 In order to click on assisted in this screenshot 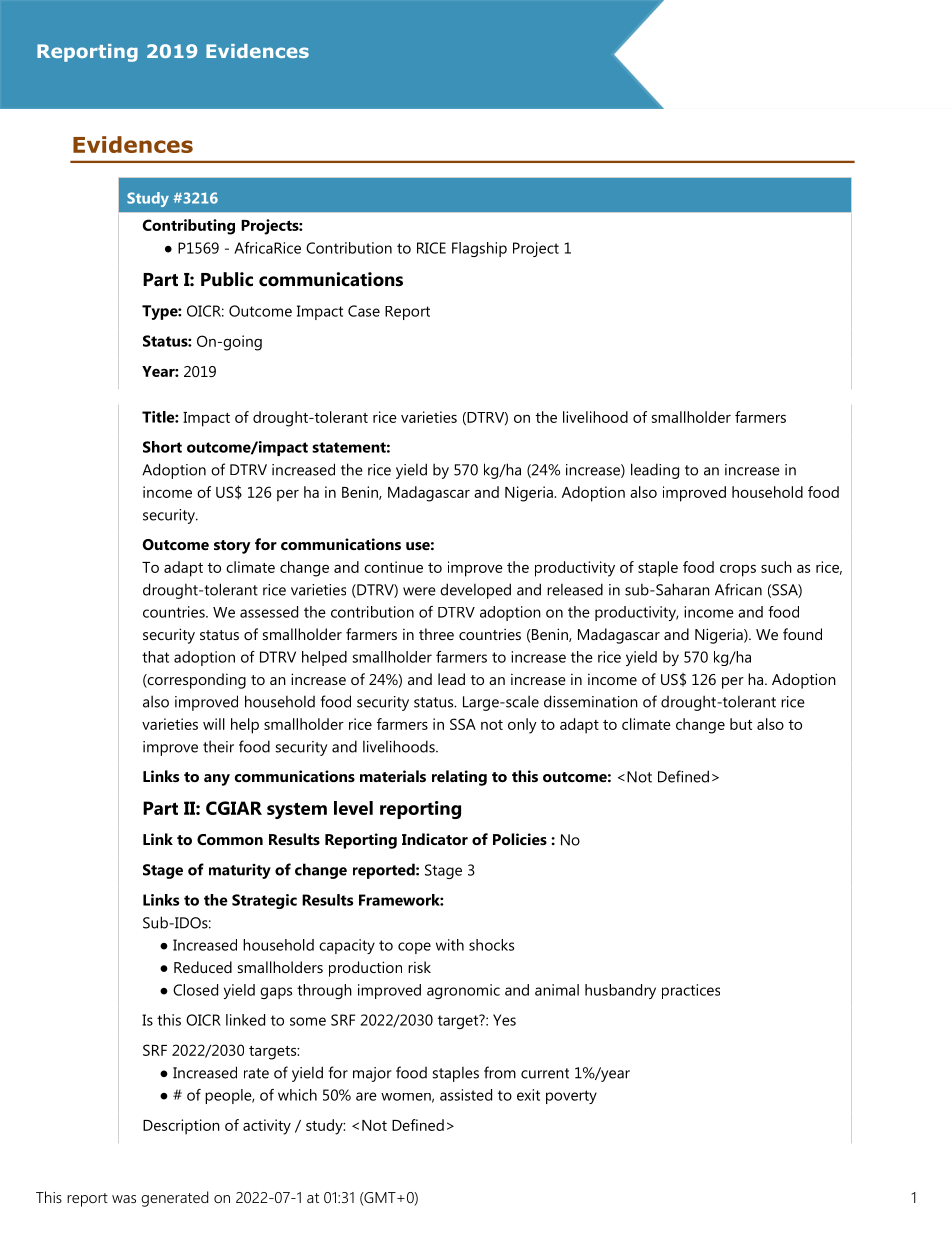, I will do `click(466, 1095)`.
